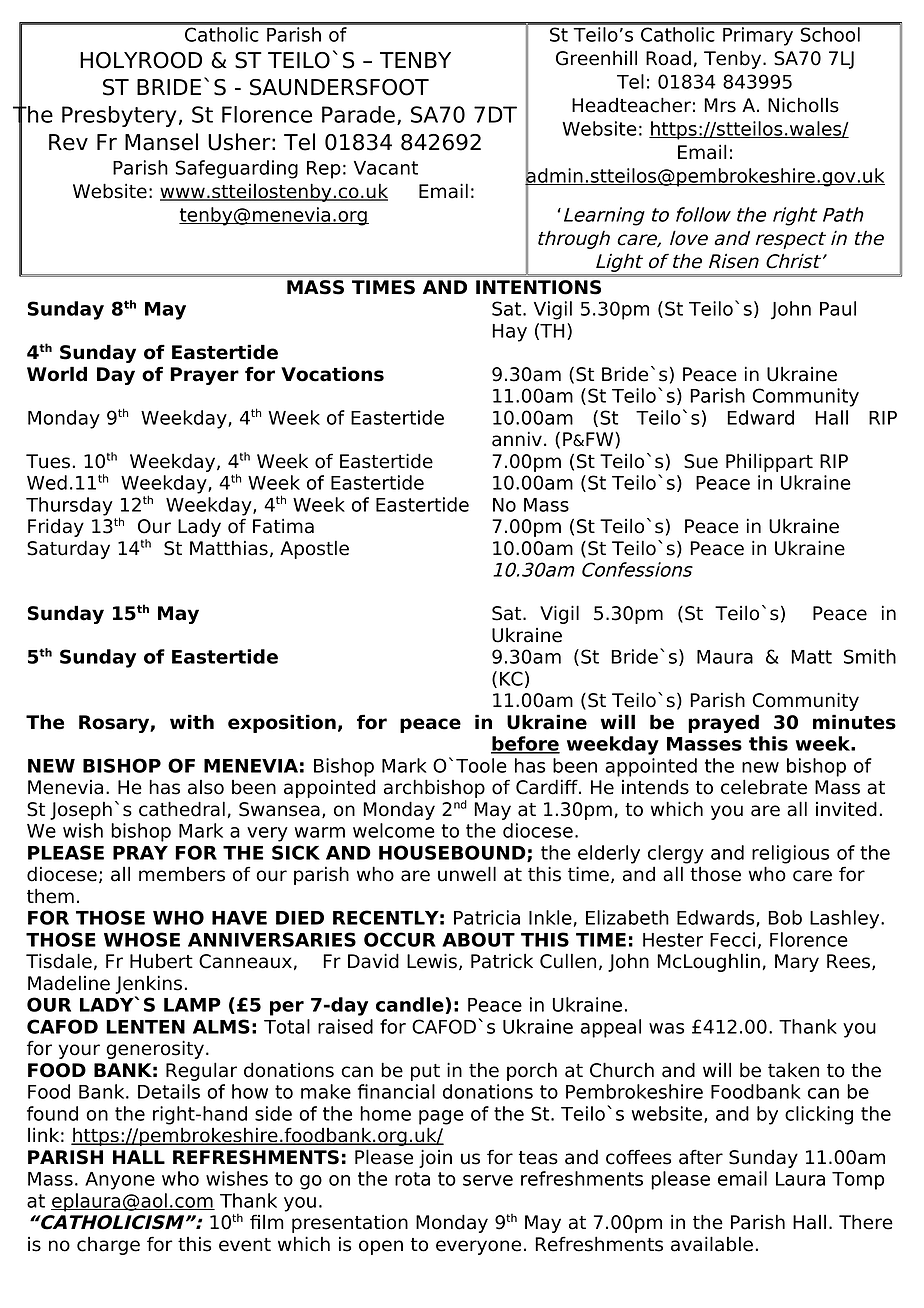  I want to click on HOLYROOD, so click(141, 60).
